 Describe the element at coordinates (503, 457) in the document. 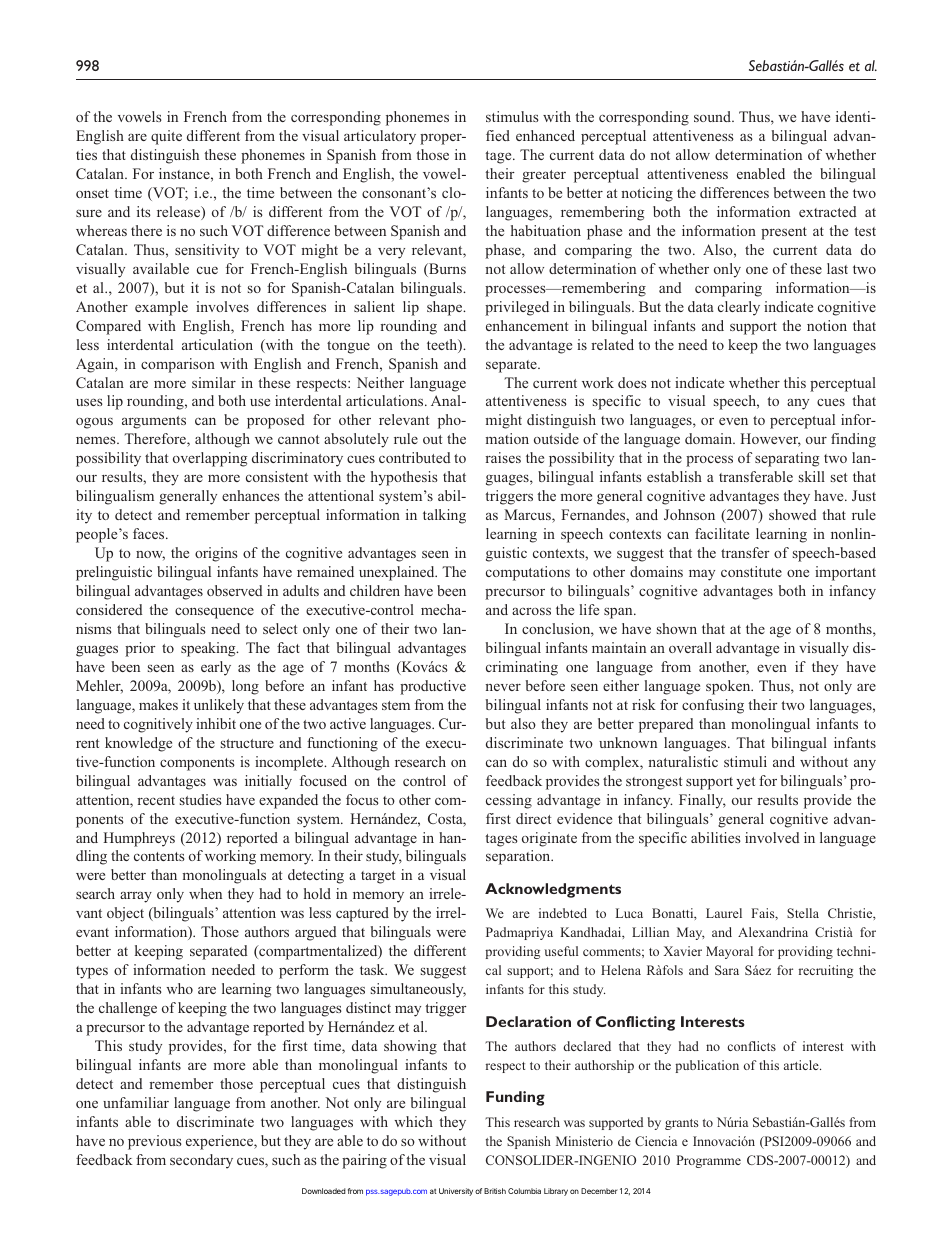

I see `raises` at that location.
